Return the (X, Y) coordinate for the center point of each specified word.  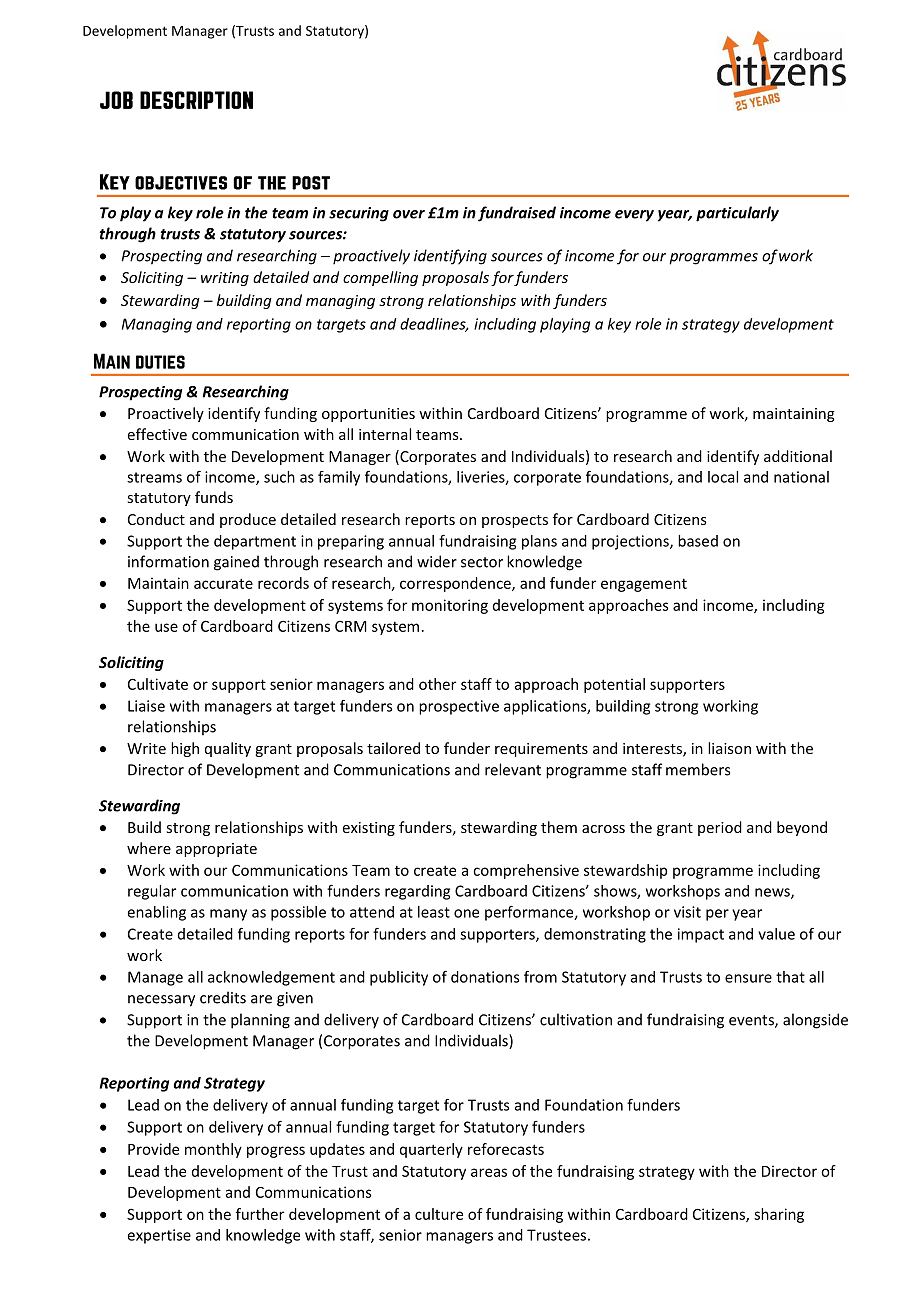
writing (225, 279)
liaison (729, 748)
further (260, 1214)
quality (228, 749)
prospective (459, 707)
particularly (737, 214)
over (409, 214)
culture (439, 1214)
